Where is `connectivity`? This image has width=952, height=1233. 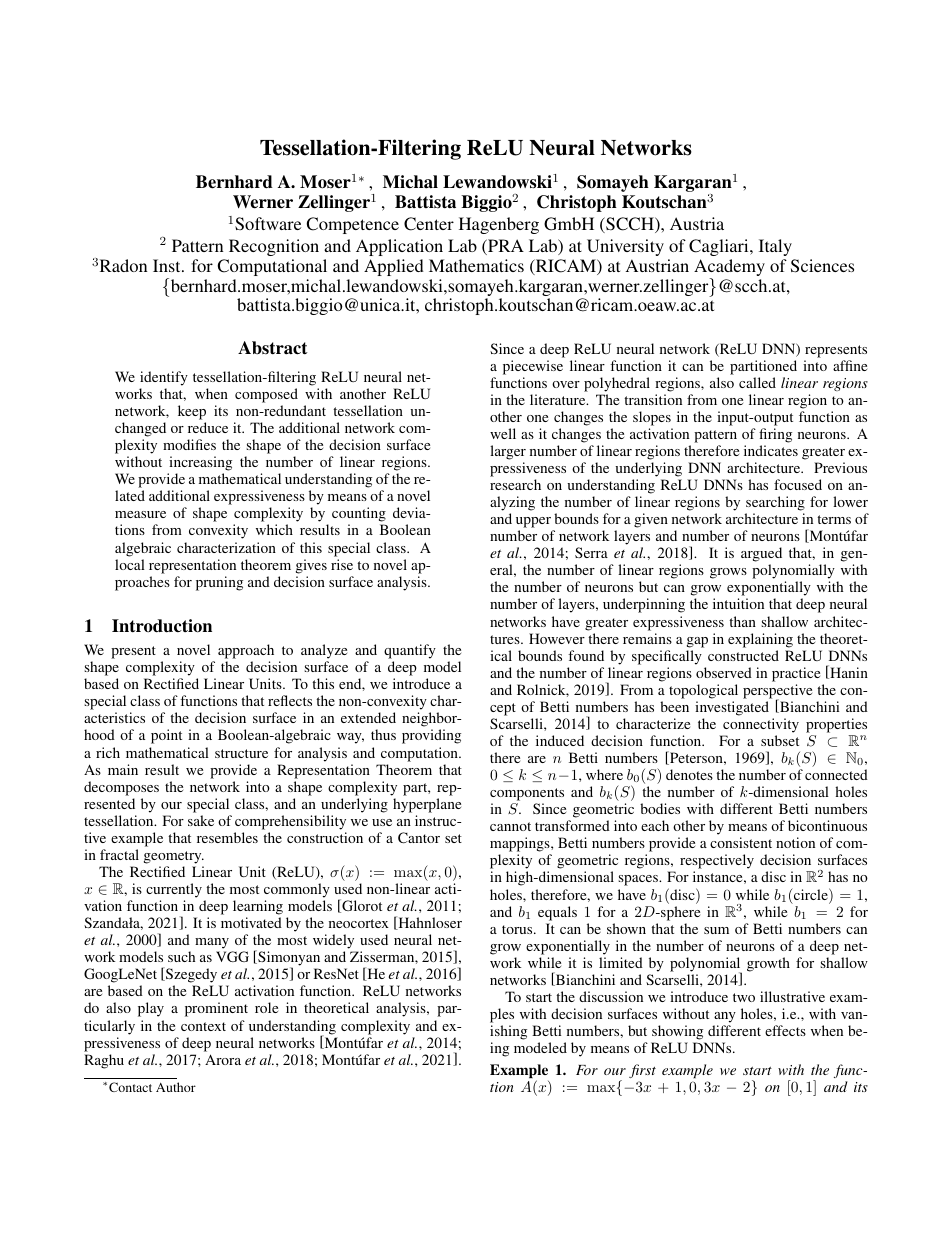 connectivity is located at coordinates (761, 725).
